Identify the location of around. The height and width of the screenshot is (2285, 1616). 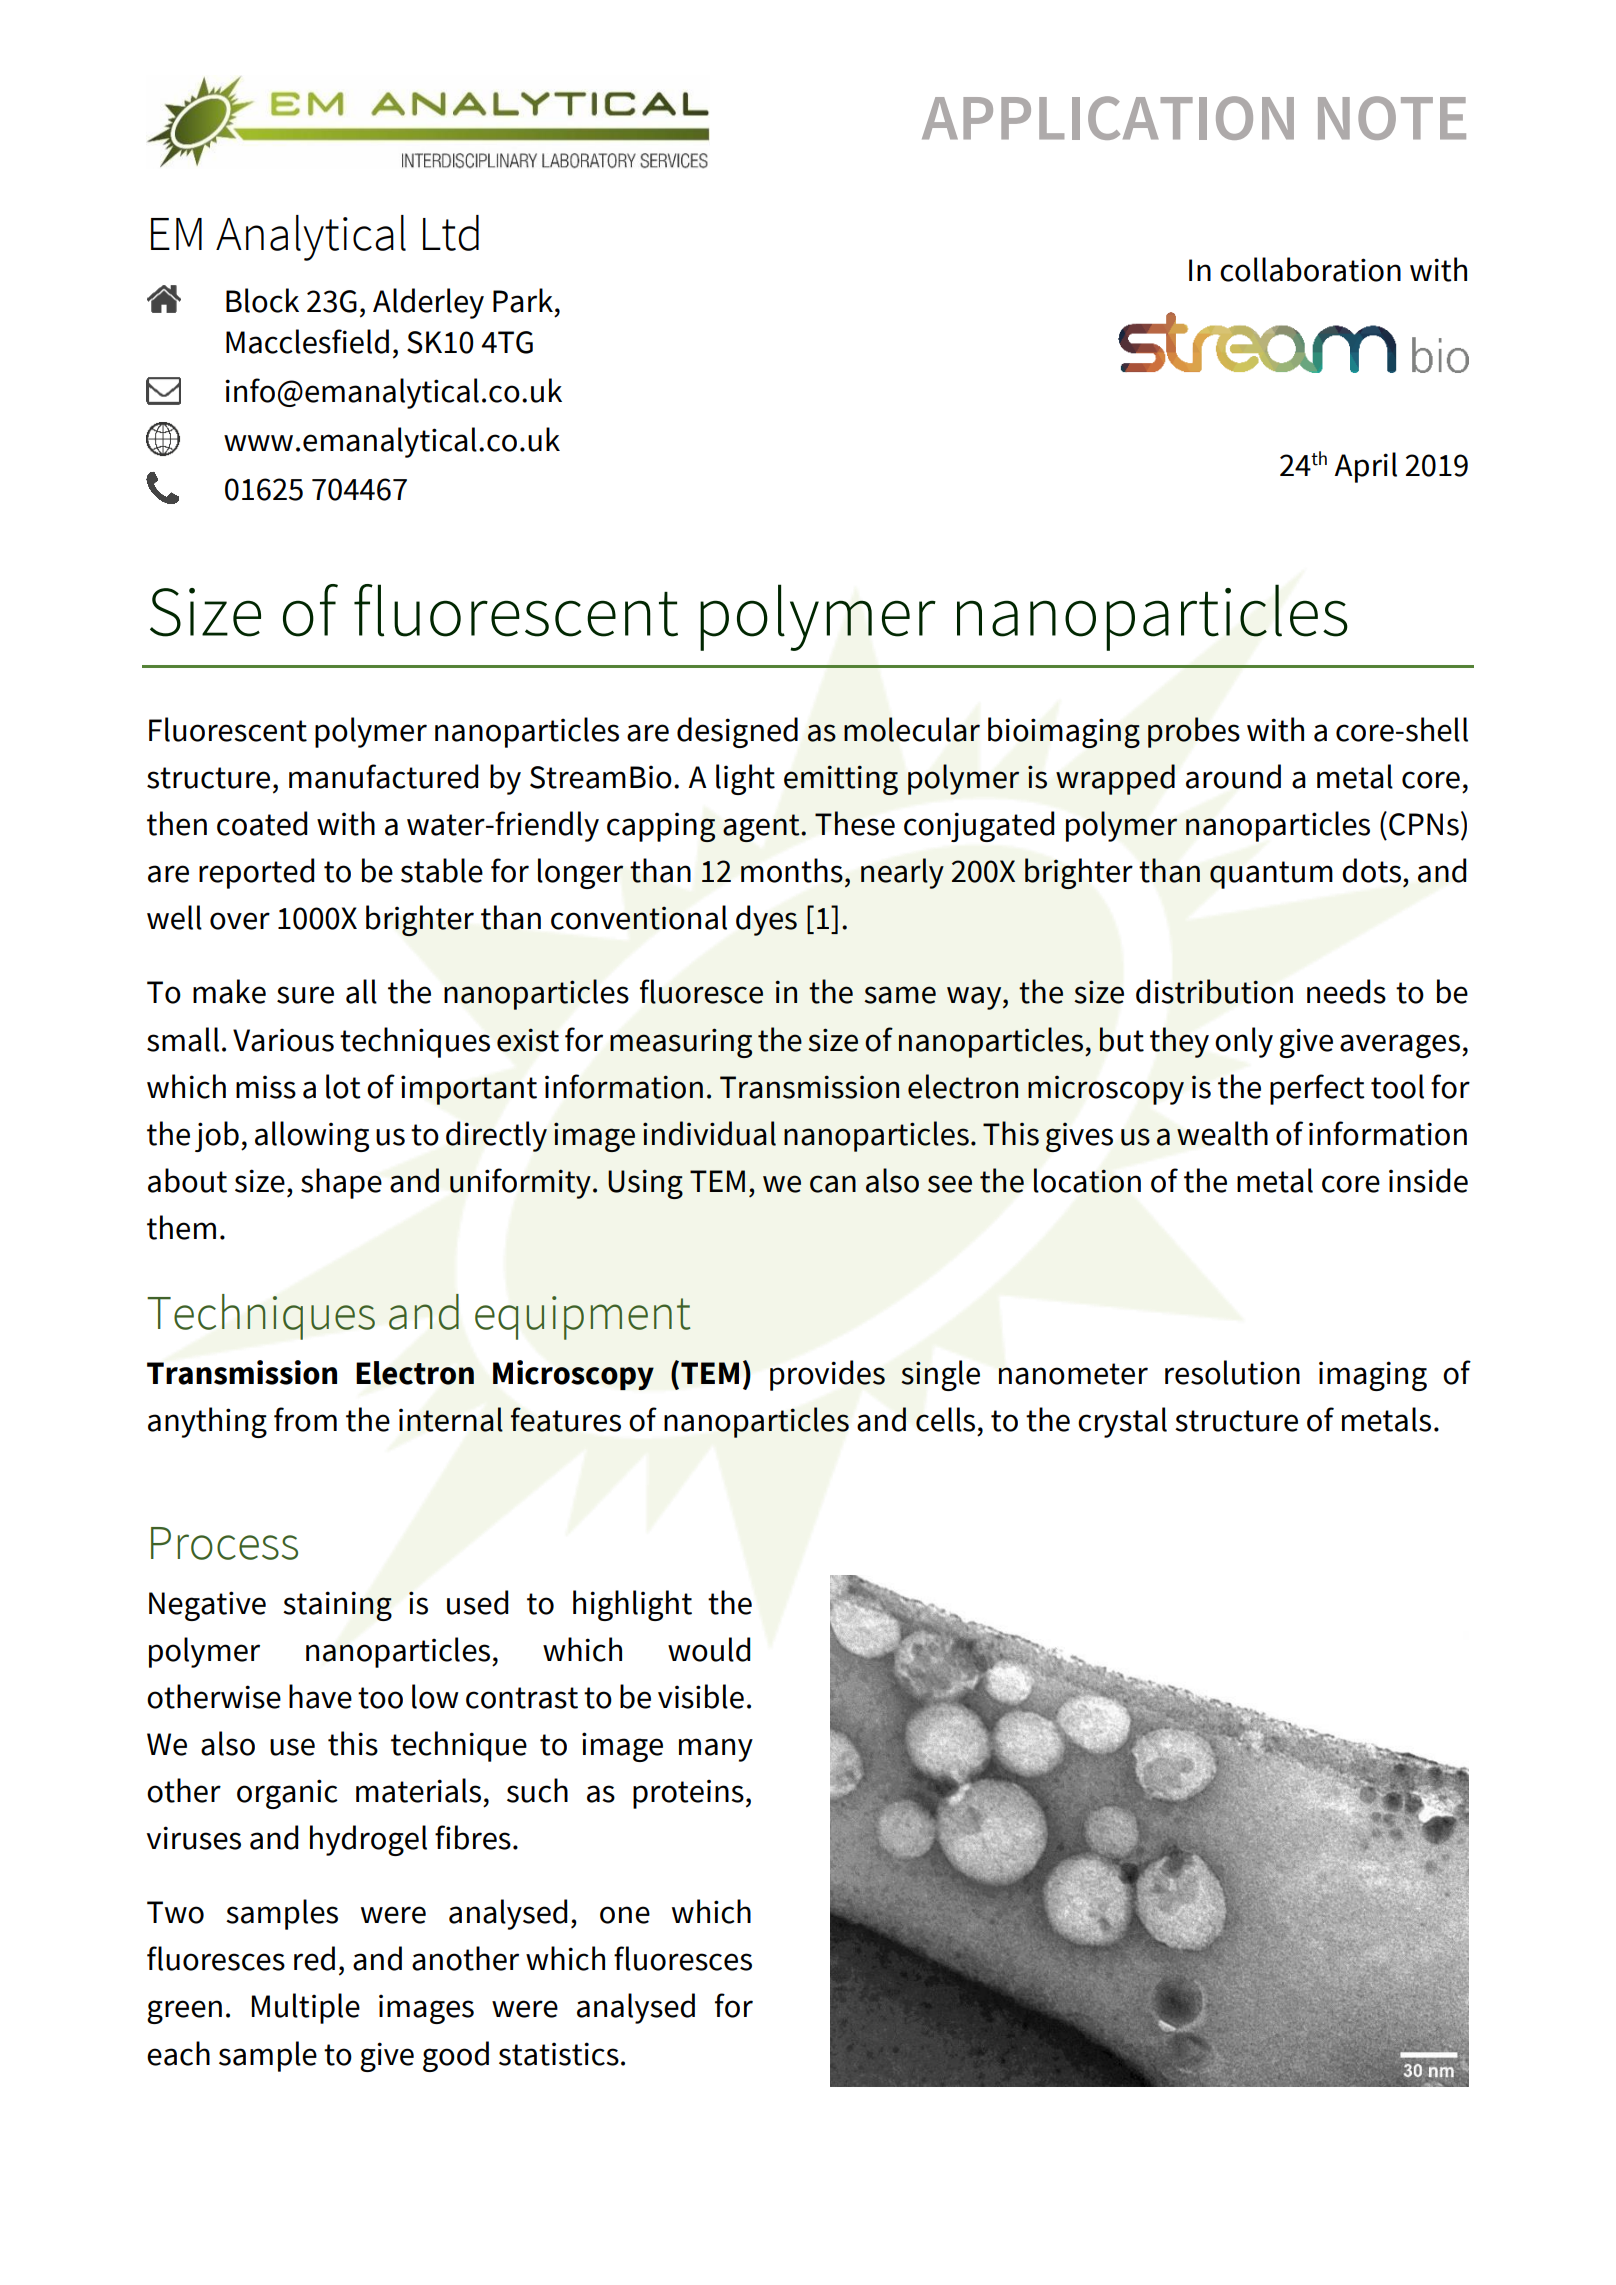
(1233, 776).
